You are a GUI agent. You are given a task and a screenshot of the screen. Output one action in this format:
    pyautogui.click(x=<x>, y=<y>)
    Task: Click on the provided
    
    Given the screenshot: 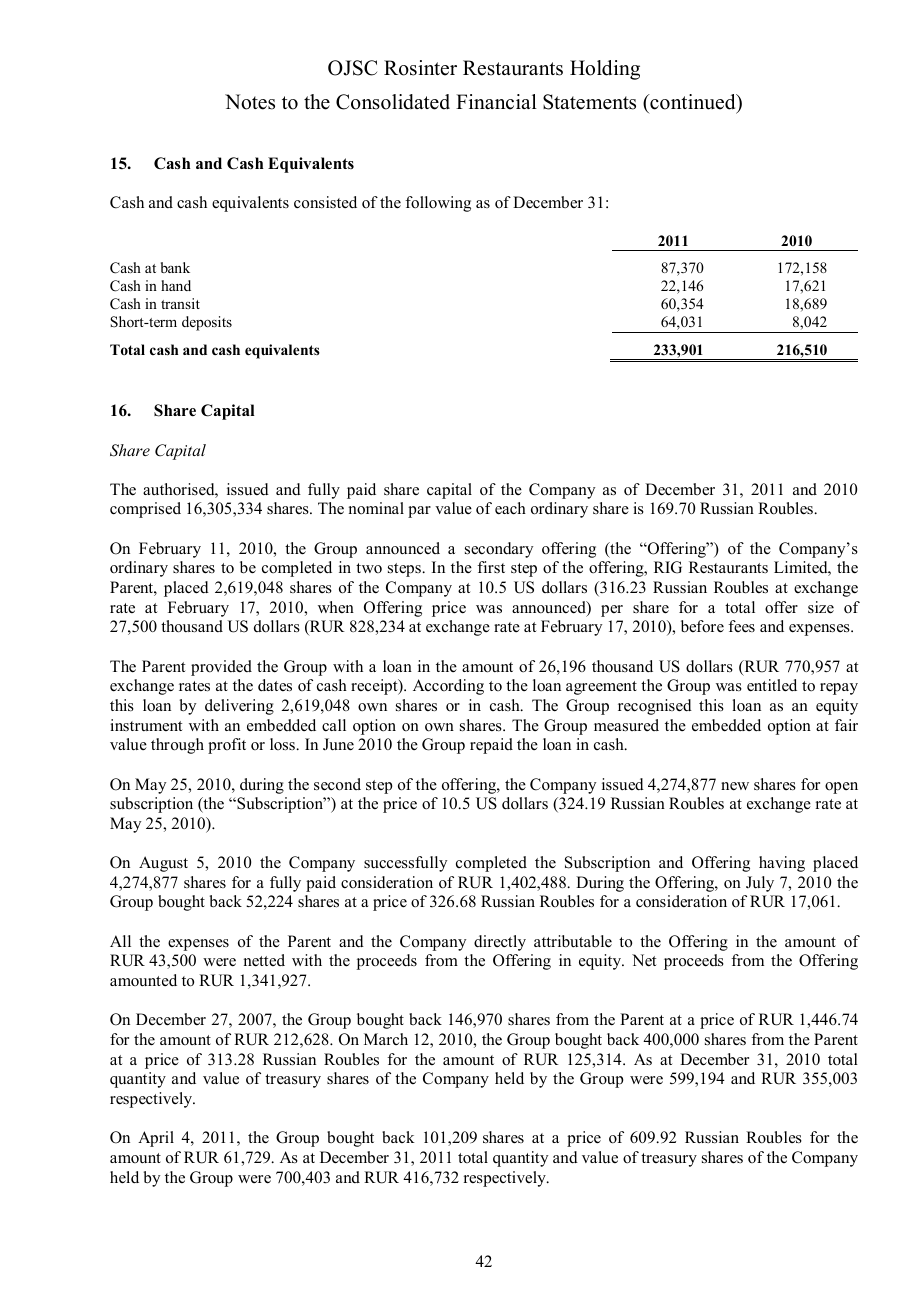 What is the action you would take?
    pyautogui.click(x=221, y=668)
